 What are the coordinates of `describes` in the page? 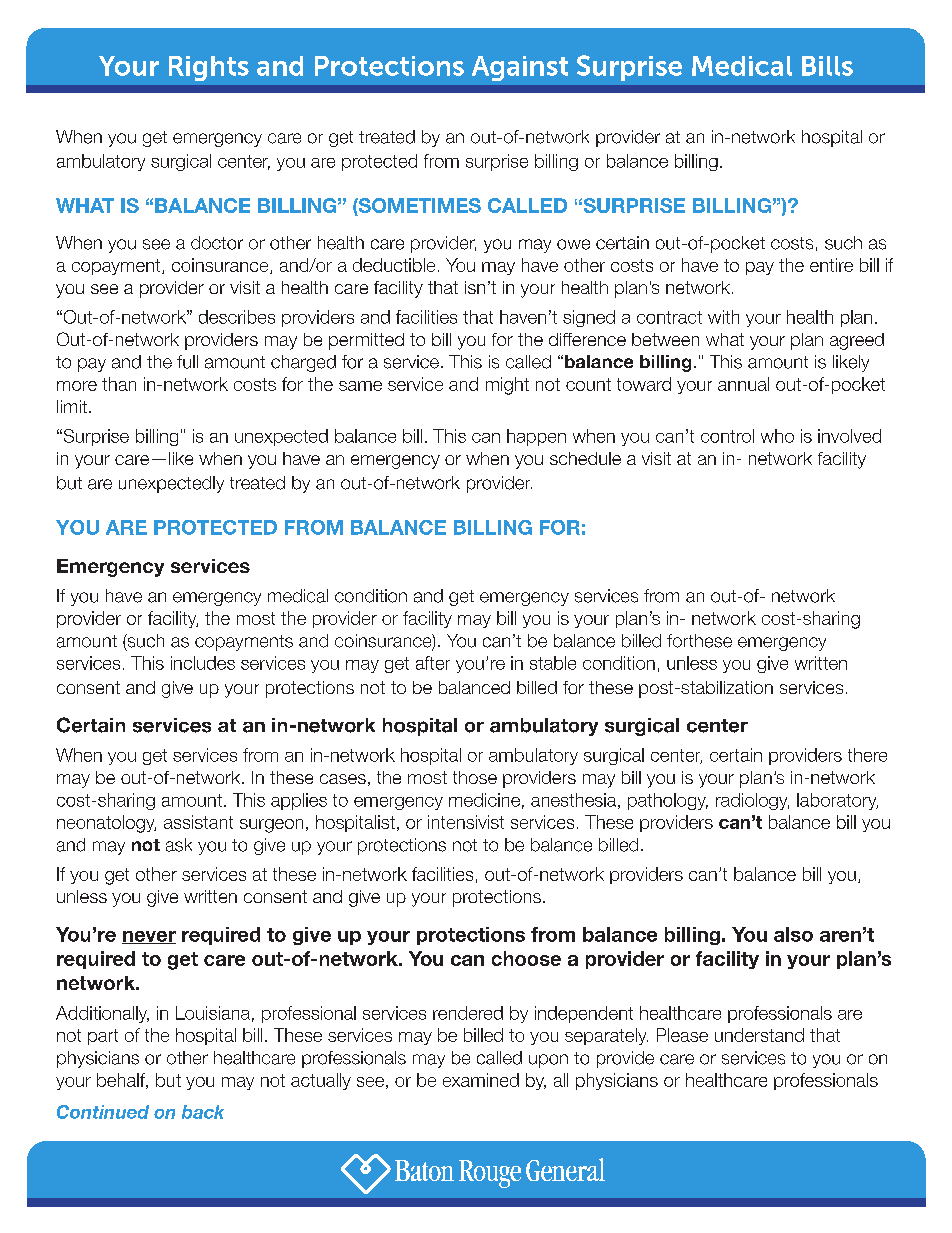 It's located at (237, 317).
